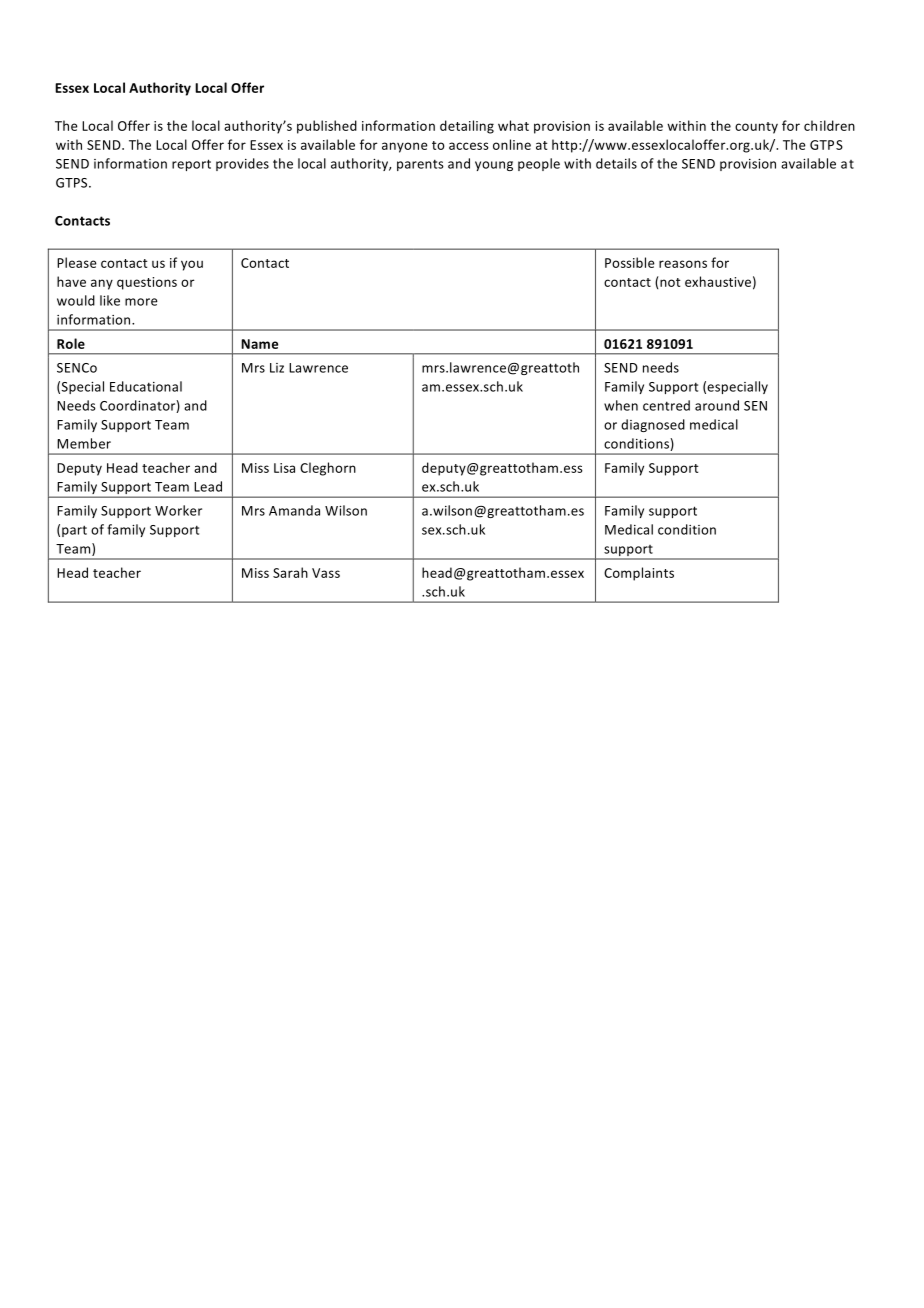 The image size is (924, 1308). I want to click on Role, so click(71, 343).
